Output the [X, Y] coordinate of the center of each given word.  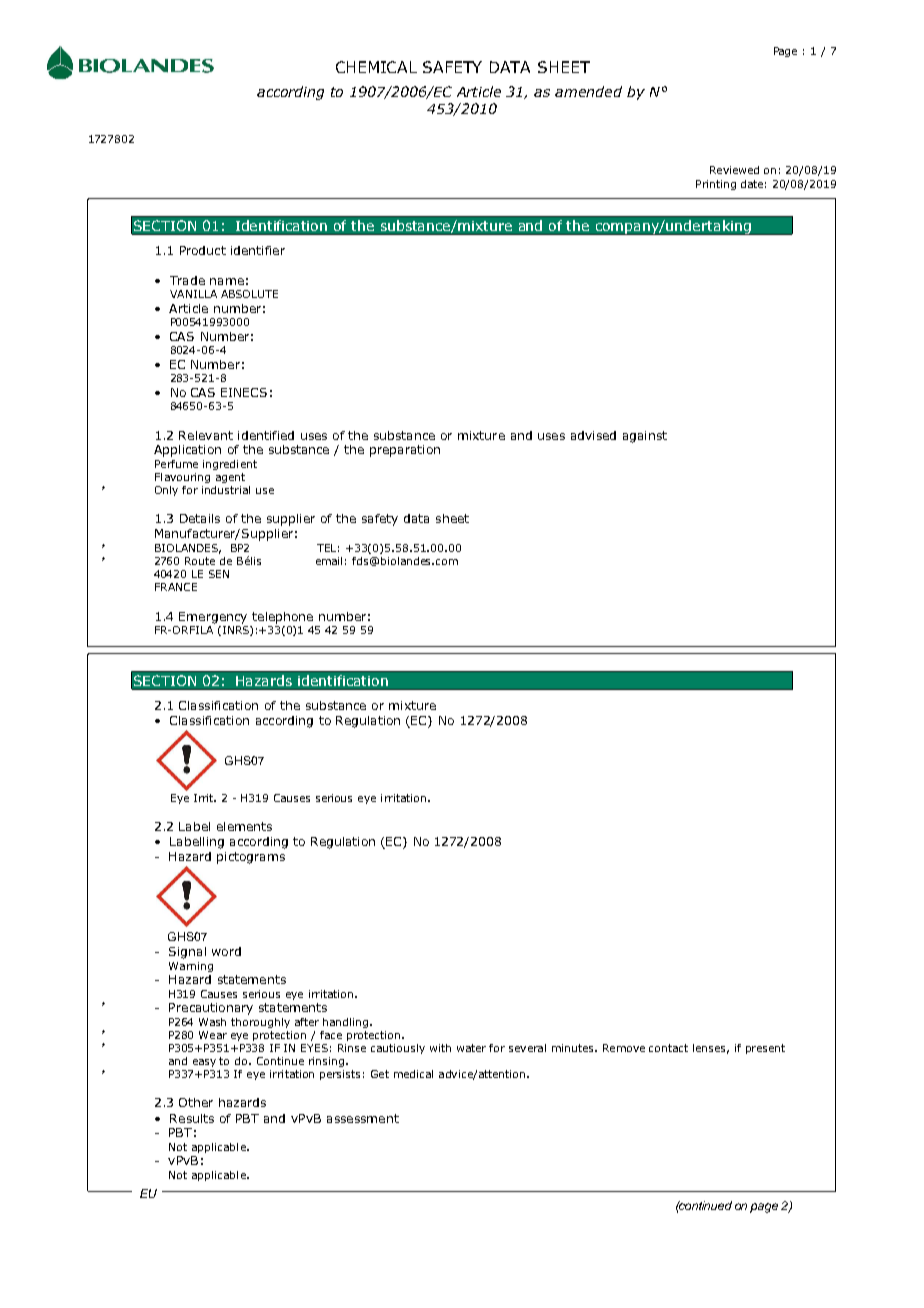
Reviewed [734, 170]
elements [244, 826]
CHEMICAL [376, 67]
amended [588, 91]
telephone [282, 618]
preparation [405, 451]
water [471, 1048]
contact [668, 1048]
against [645, 437]
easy [204, 1063]
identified [266, 435]
